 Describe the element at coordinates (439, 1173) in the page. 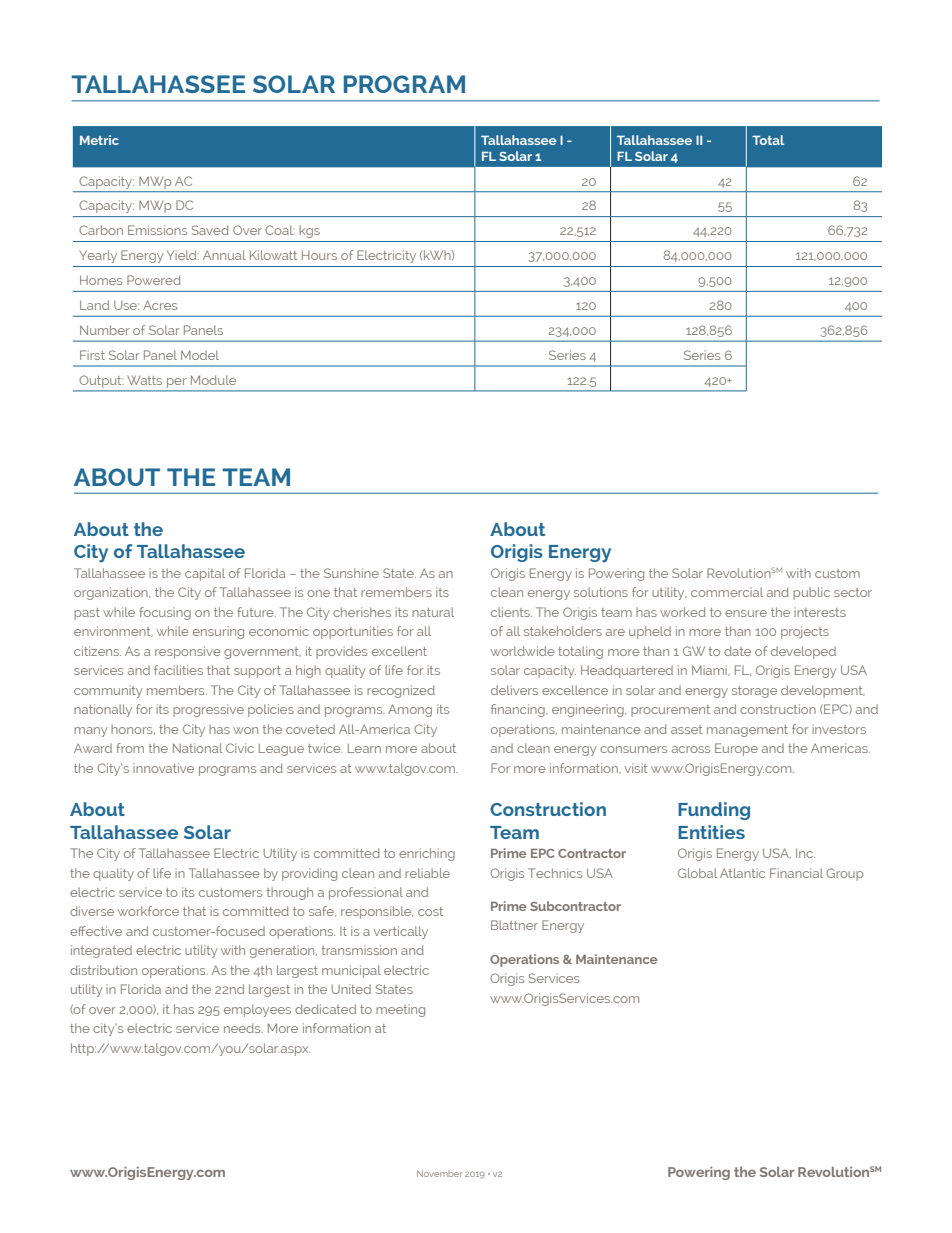

I see `November` at that location.
